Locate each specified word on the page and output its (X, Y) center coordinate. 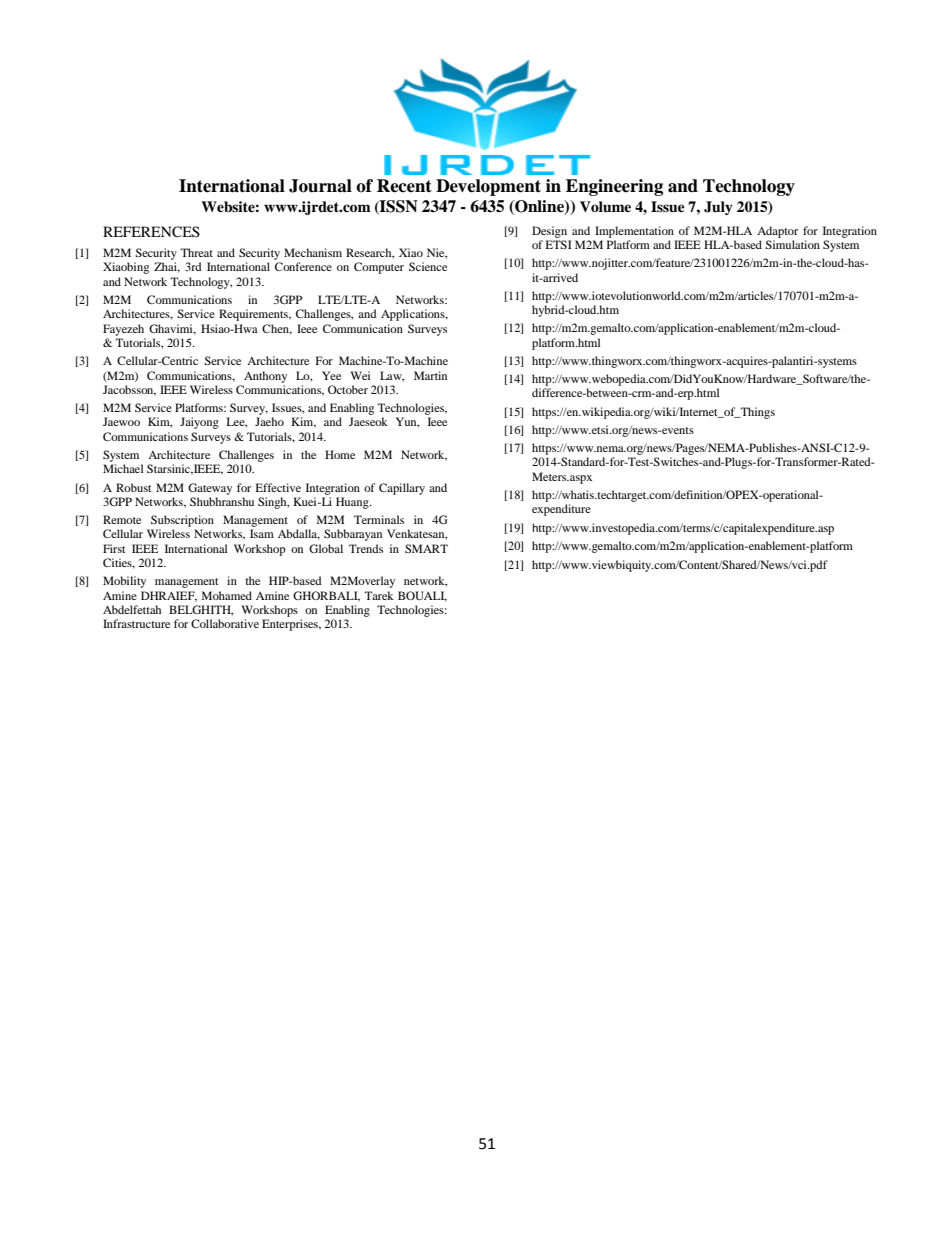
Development (488, 187)
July (718, 208)
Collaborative (225, 623)
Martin (430, 375)
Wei (360, 375)
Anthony (265, 377)
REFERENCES (151, 232)
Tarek (379, 595)
